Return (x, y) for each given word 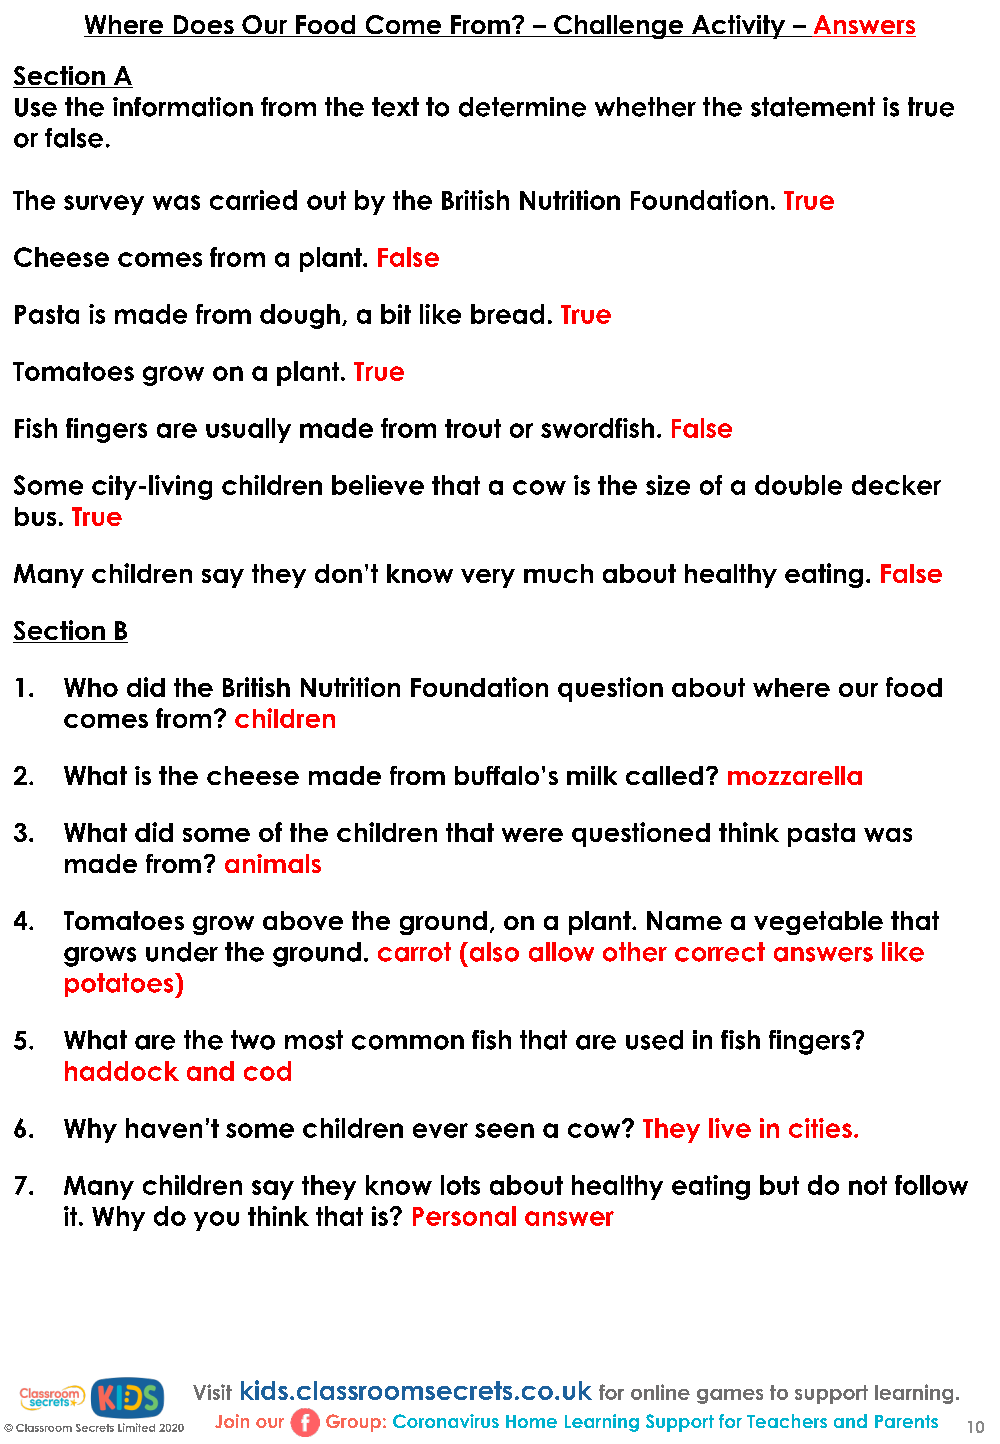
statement (813, 107)
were (532, 835)
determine (522, 107)
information (183, 107)
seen (504, 1130)
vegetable (818, 923)
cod (267, 1071)
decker (896, 485)
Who (91, 687)
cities (820, 1128)
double (798, 485)
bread (507, 314)
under (182, 952)
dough (300, 316)
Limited (136, 1427)
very (488, 578)
